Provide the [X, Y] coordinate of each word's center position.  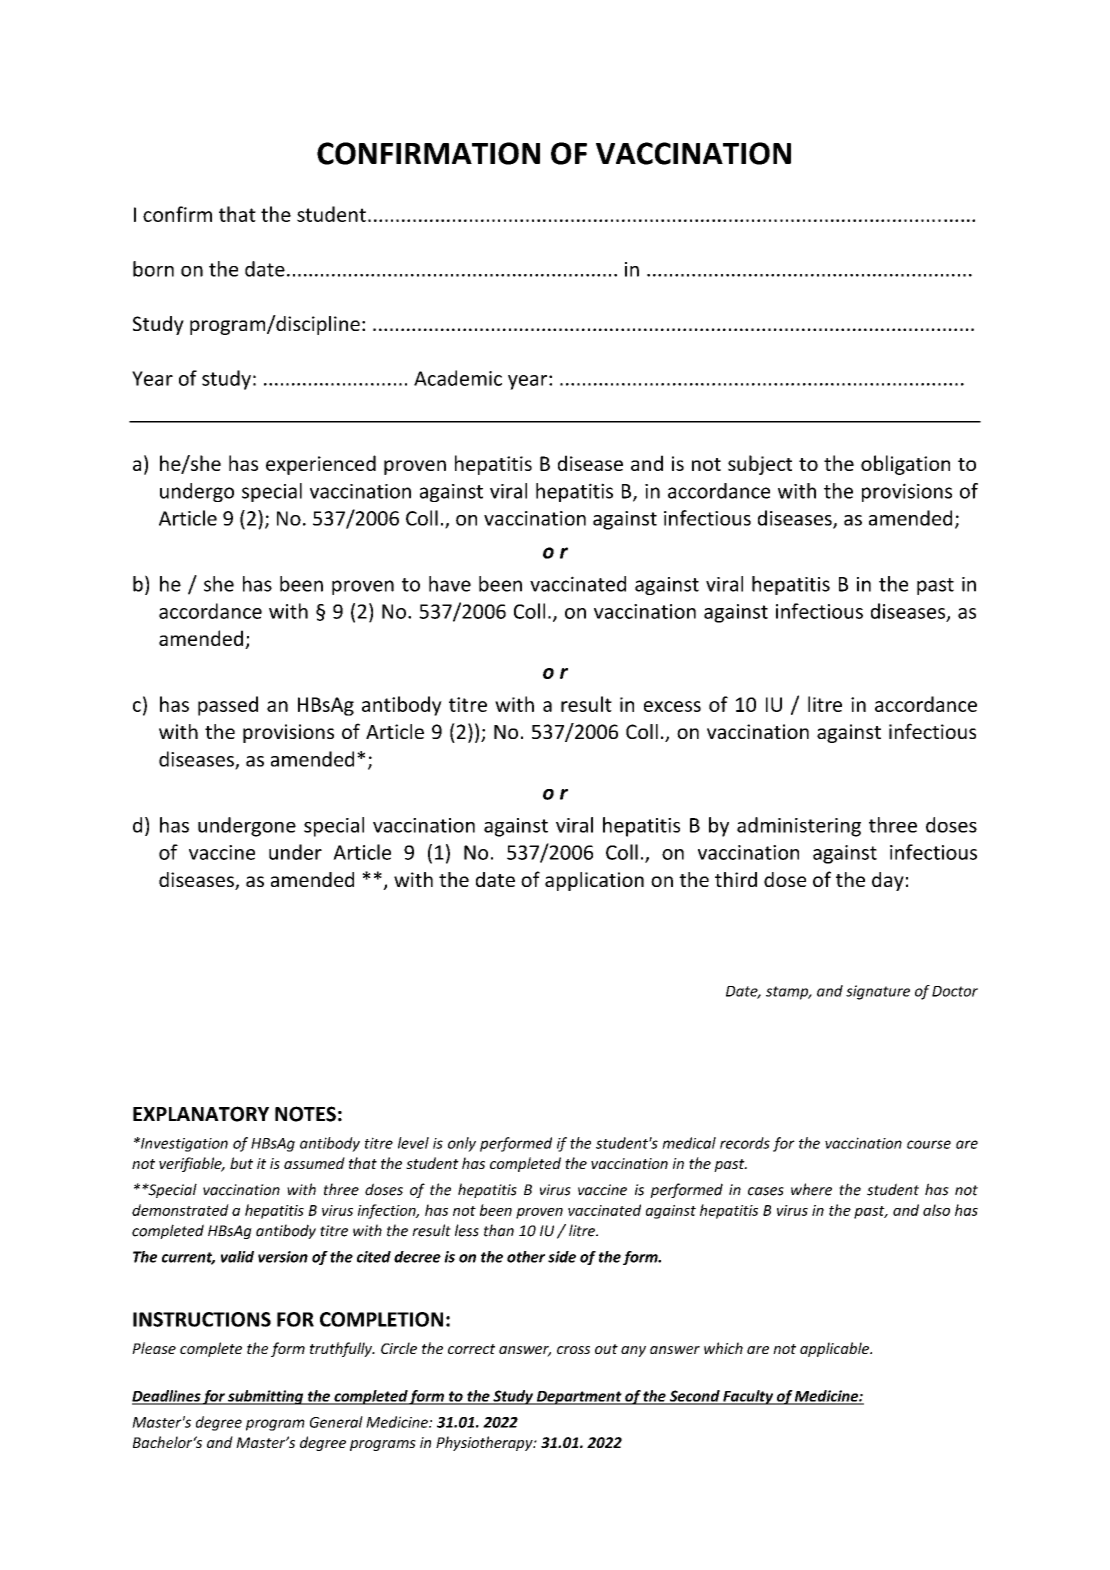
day [888, 881]
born [153, 269]
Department [579, 1398]
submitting [266, 1397]
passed [228, 706]
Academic [458, 378]
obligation [905, 465]
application [594, 881]
